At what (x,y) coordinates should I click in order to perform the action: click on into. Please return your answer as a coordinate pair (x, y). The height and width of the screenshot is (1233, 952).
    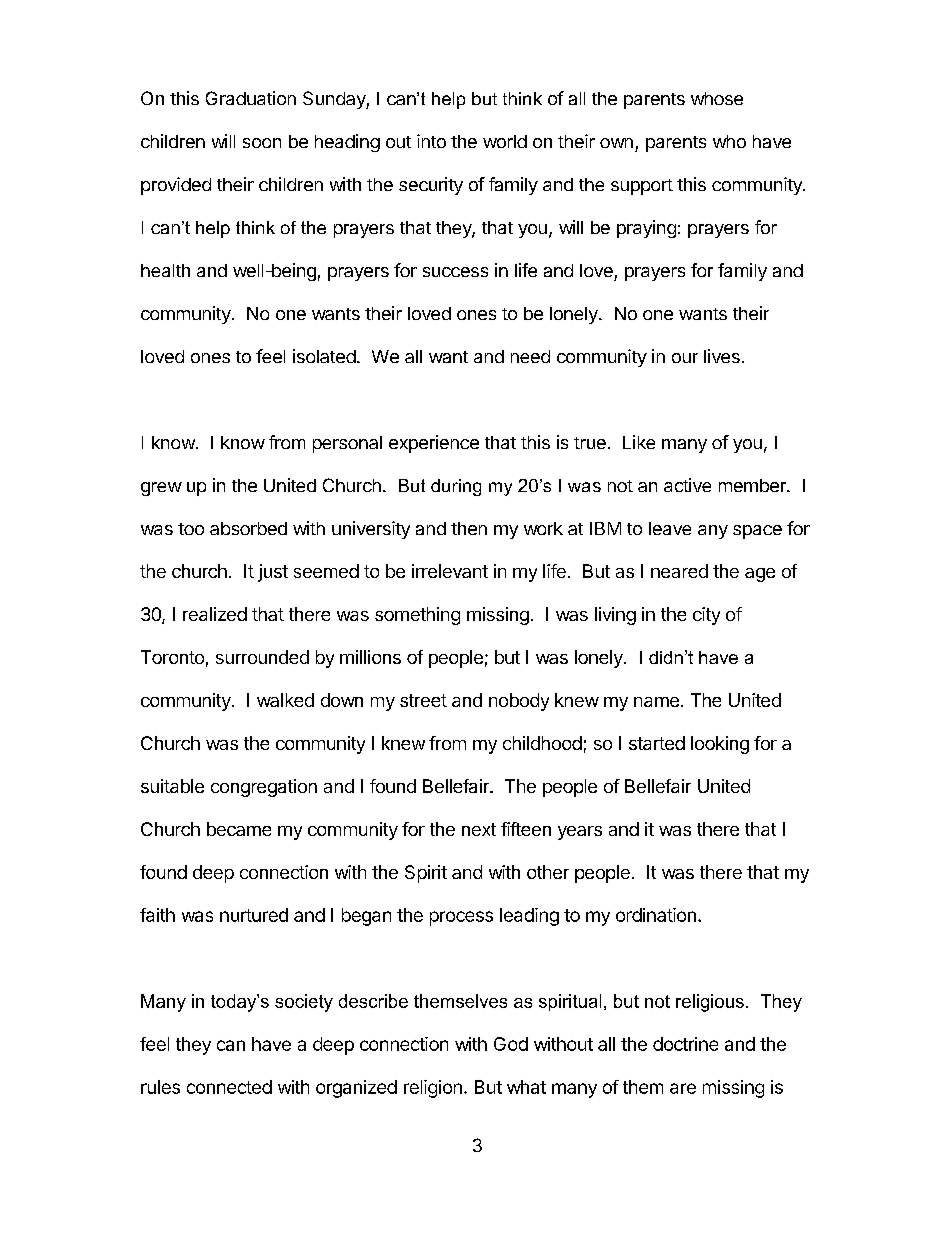
    Looking at the image, I should click on (431, 141).
